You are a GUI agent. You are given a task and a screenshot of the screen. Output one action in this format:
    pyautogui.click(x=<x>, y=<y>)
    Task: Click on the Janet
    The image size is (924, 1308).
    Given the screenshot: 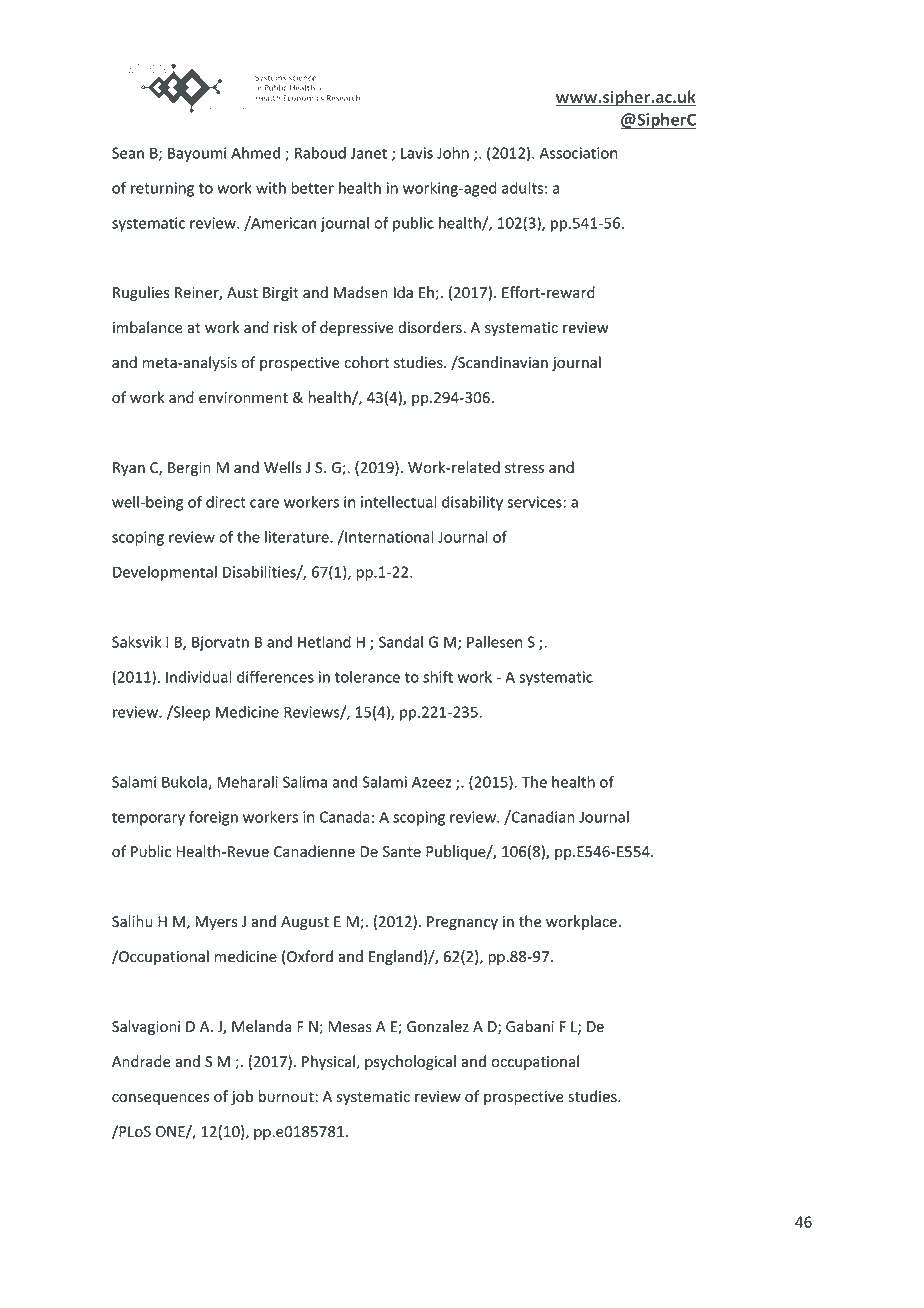 What is the action you would take?
    pyautogui.click(x=368, y=153)
